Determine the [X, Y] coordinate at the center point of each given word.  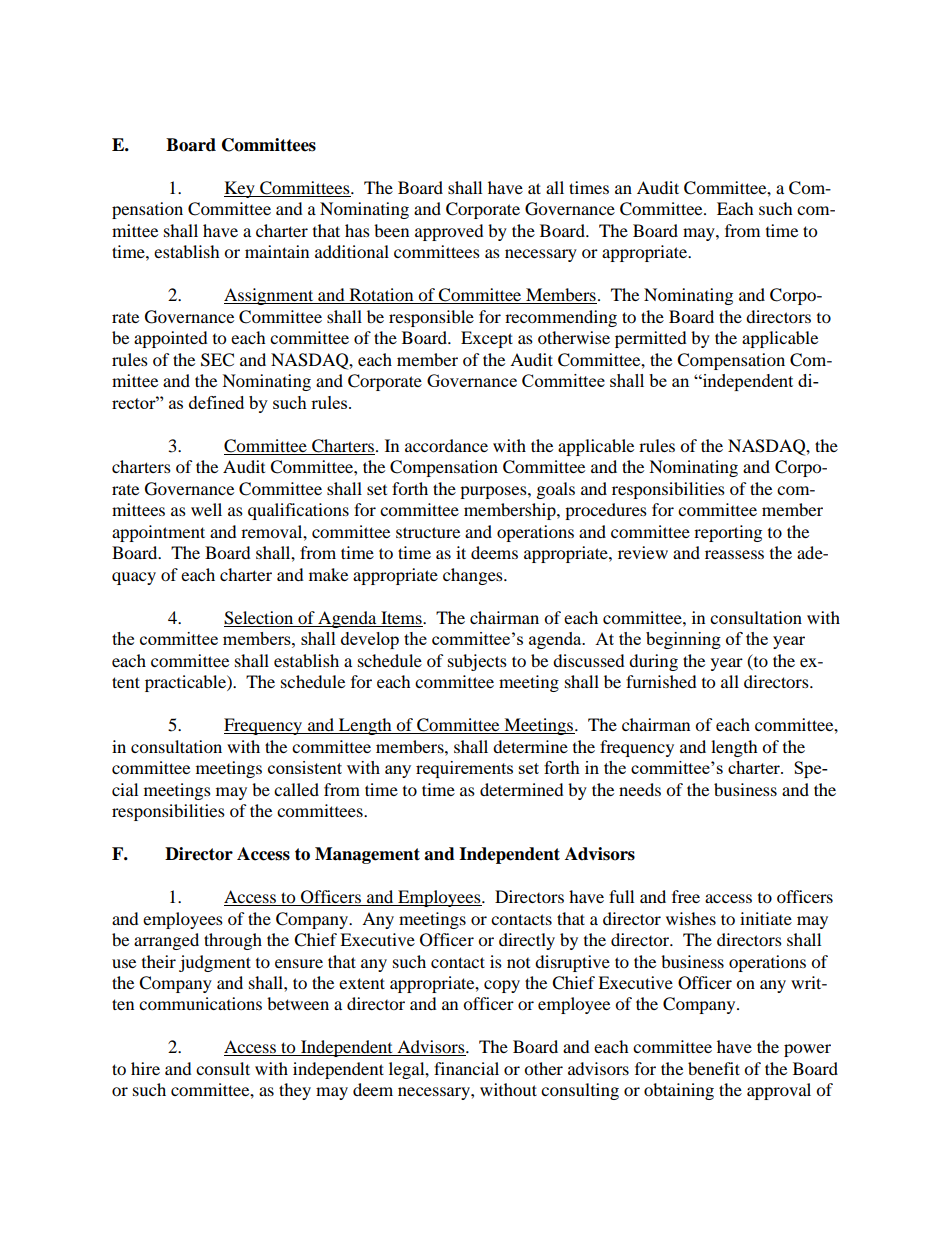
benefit [714, 1068]
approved [449, 232]
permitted [651, 339]
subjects [477, 662]
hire [145, 1068]
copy [502, 986]
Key [240, 189]
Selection [258, 618]
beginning [683, 640]
